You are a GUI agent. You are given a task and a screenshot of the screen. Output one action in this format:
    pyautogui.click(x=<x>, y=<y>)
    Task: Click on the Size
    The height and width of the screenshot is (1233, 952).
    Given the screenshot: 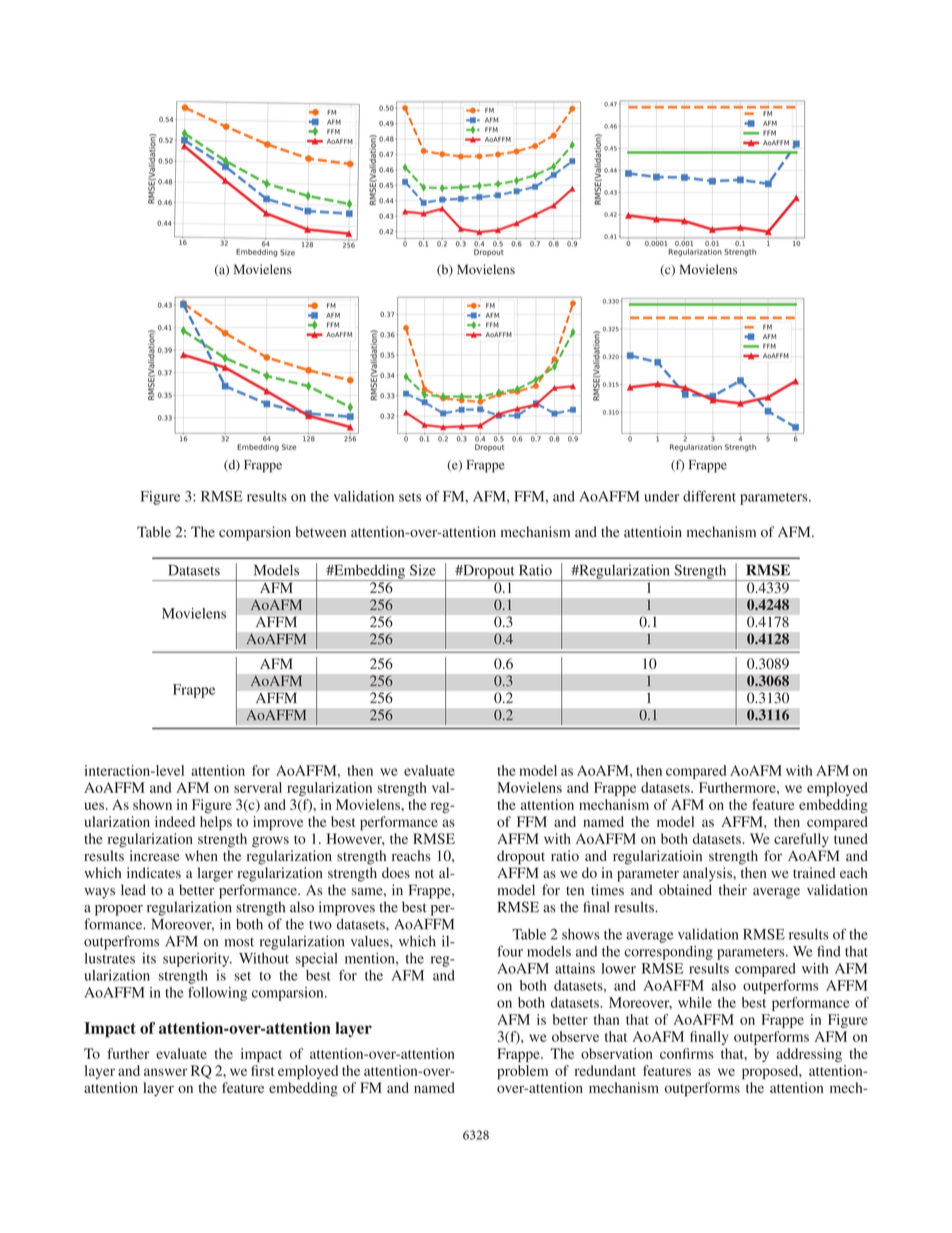 What is the action you would take?
    pyautogui.click(x=423, y=570)
